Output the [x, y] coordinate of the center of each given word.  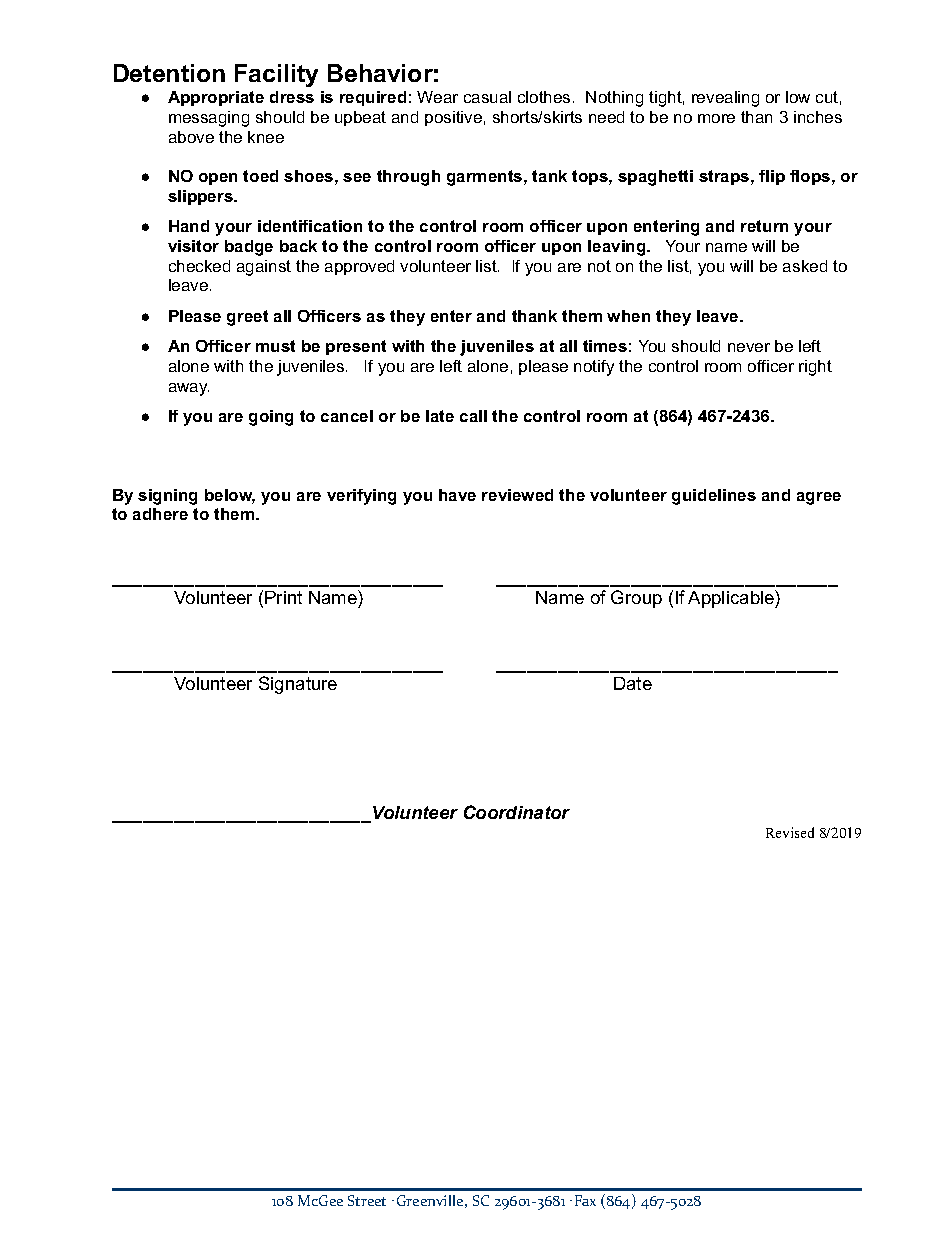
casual [487, 97]
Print [283, 597]
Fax [585, 1200]
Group [636, 599]
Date [633, 683]
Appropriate [216, 98]
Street [367, 1200]
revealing [725, 99]
